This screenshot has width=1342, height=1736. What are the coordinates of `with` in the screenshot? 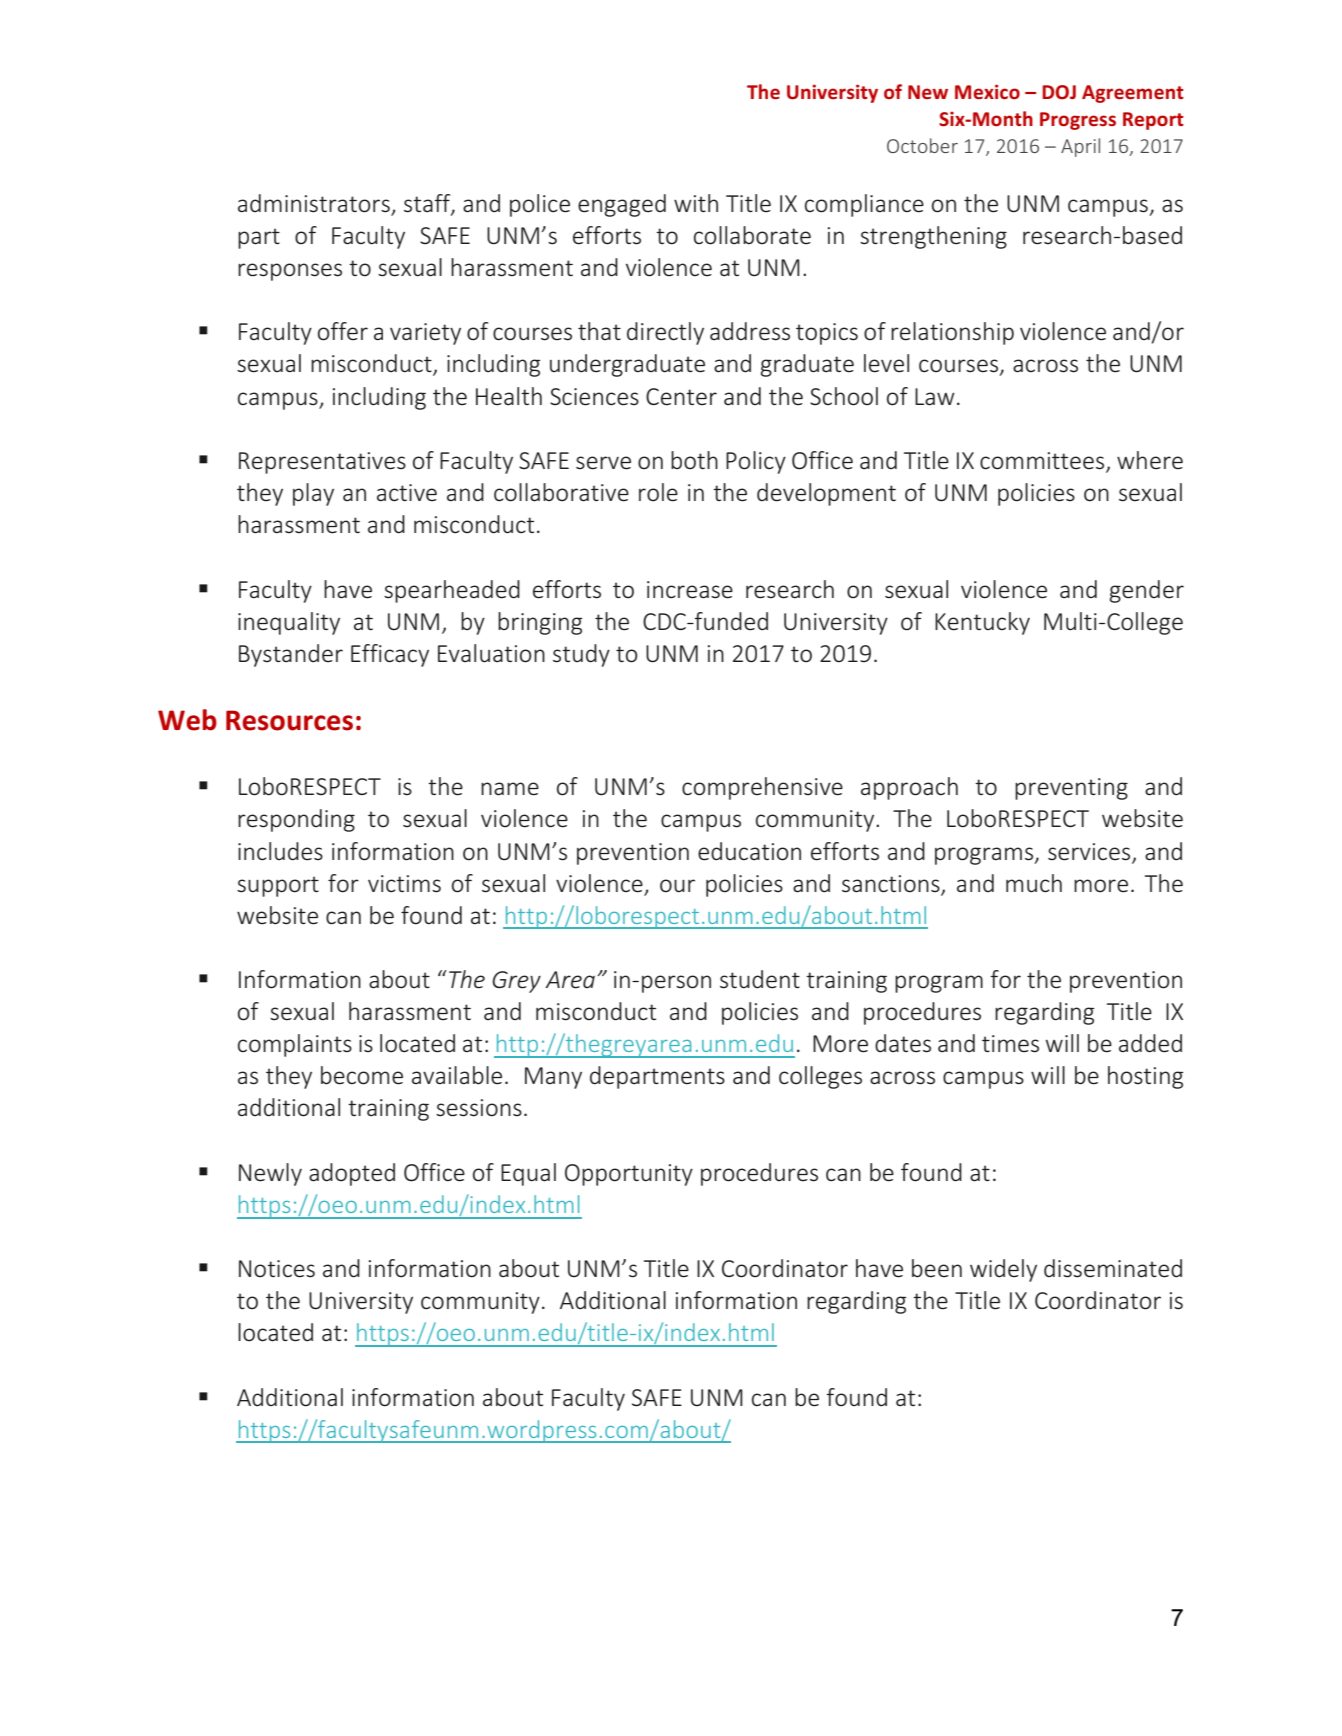 It's located at (696, 203).
